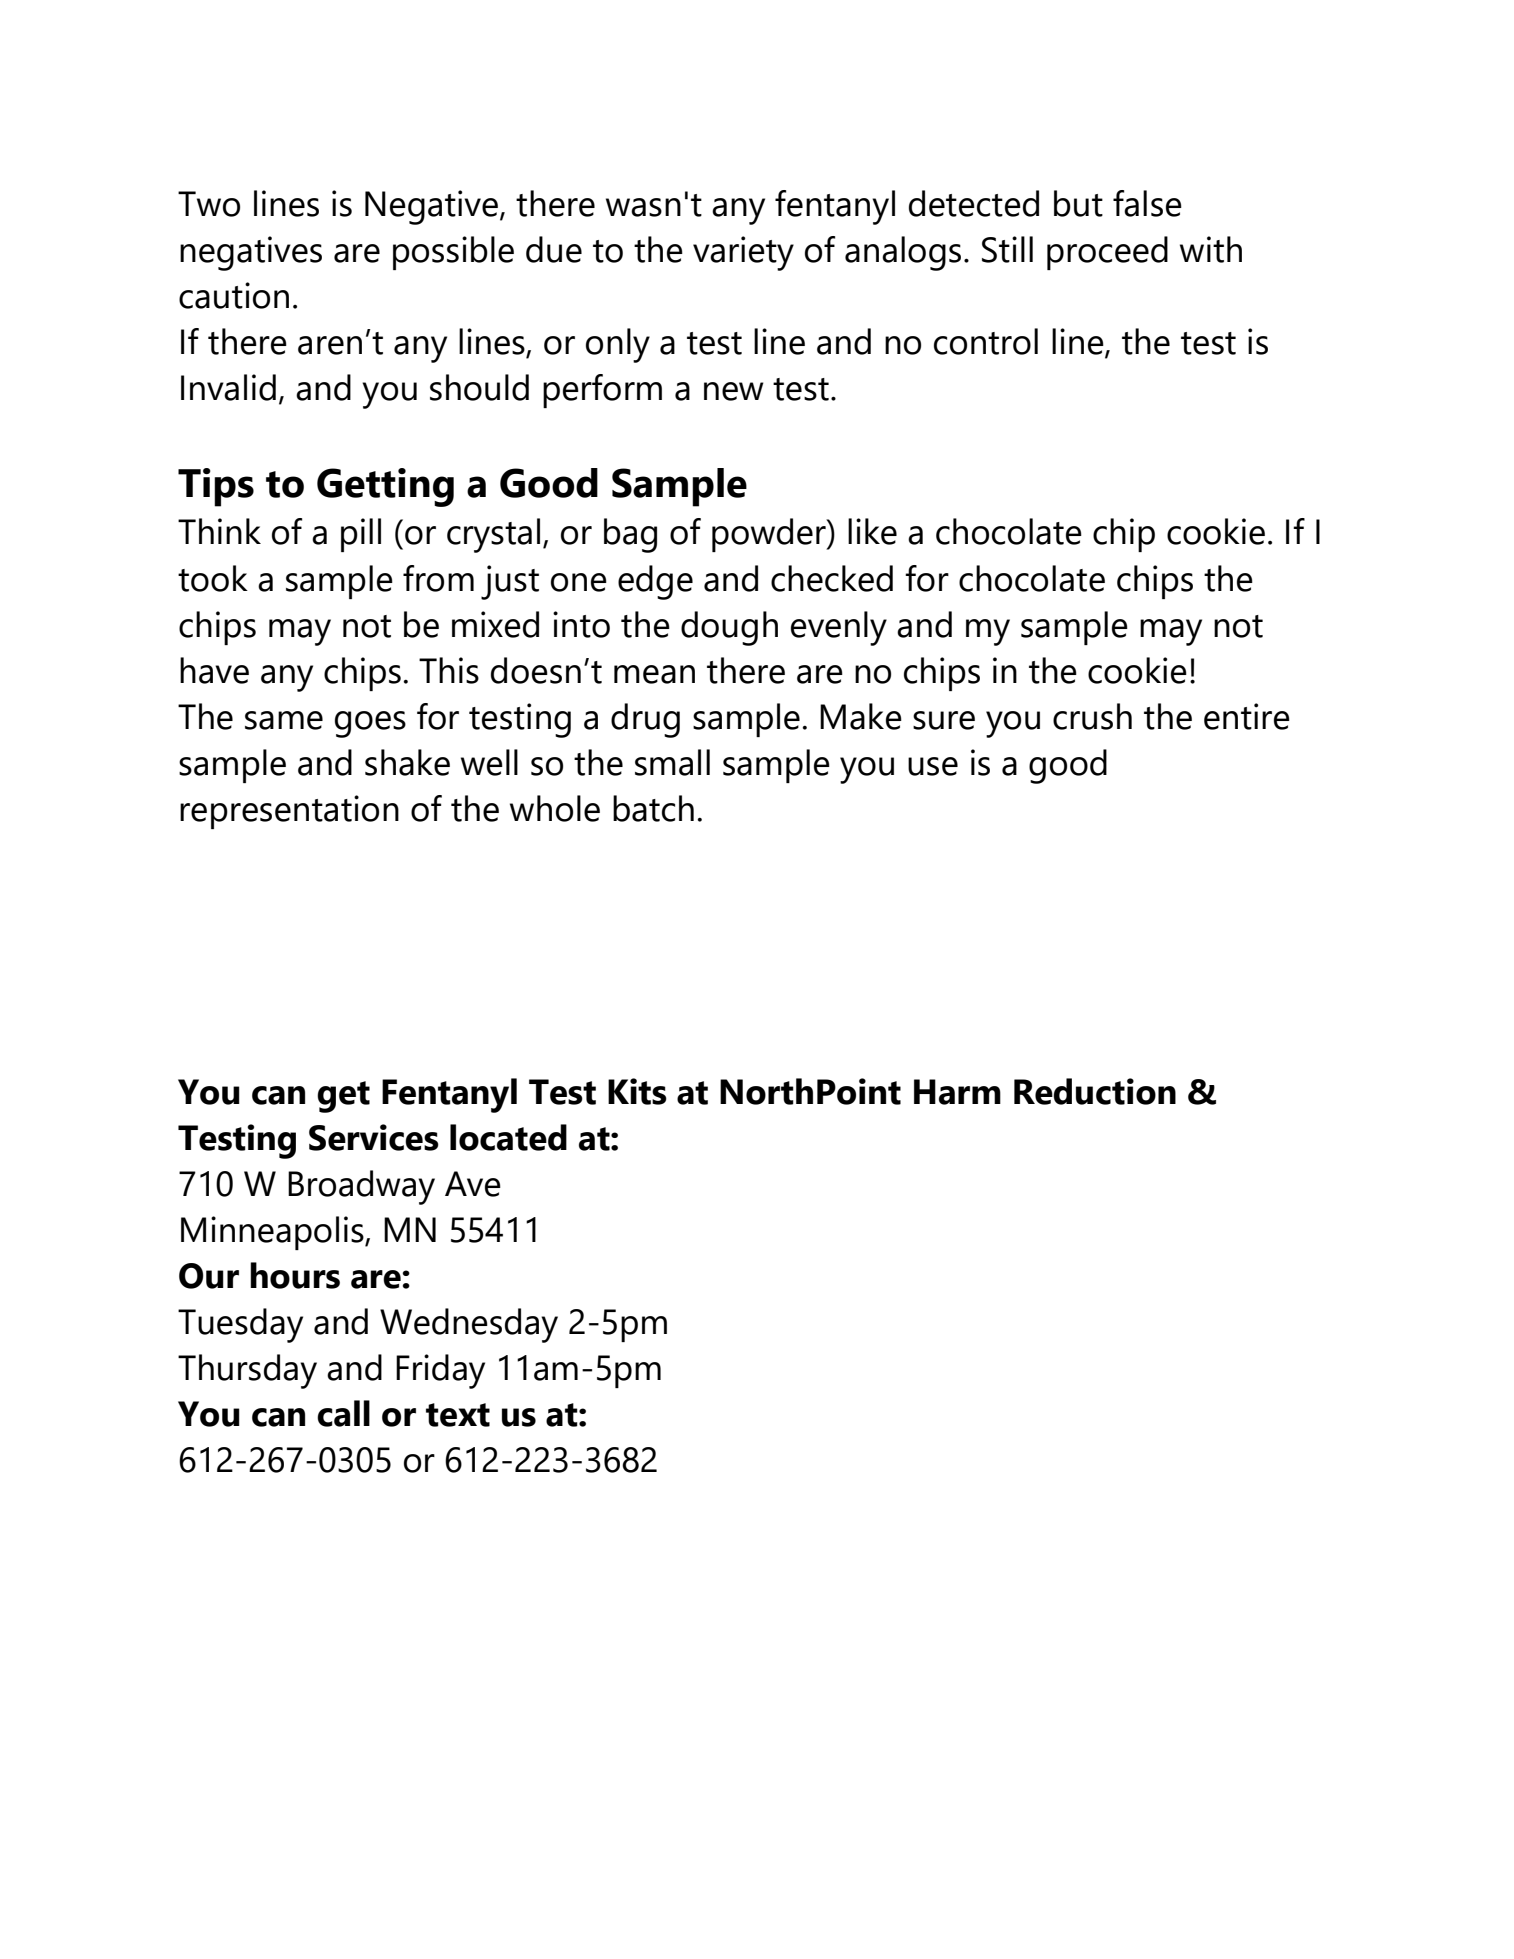  Describe the element at coordinates (343, 1413) in the screenshot. I see `call` at that location.
